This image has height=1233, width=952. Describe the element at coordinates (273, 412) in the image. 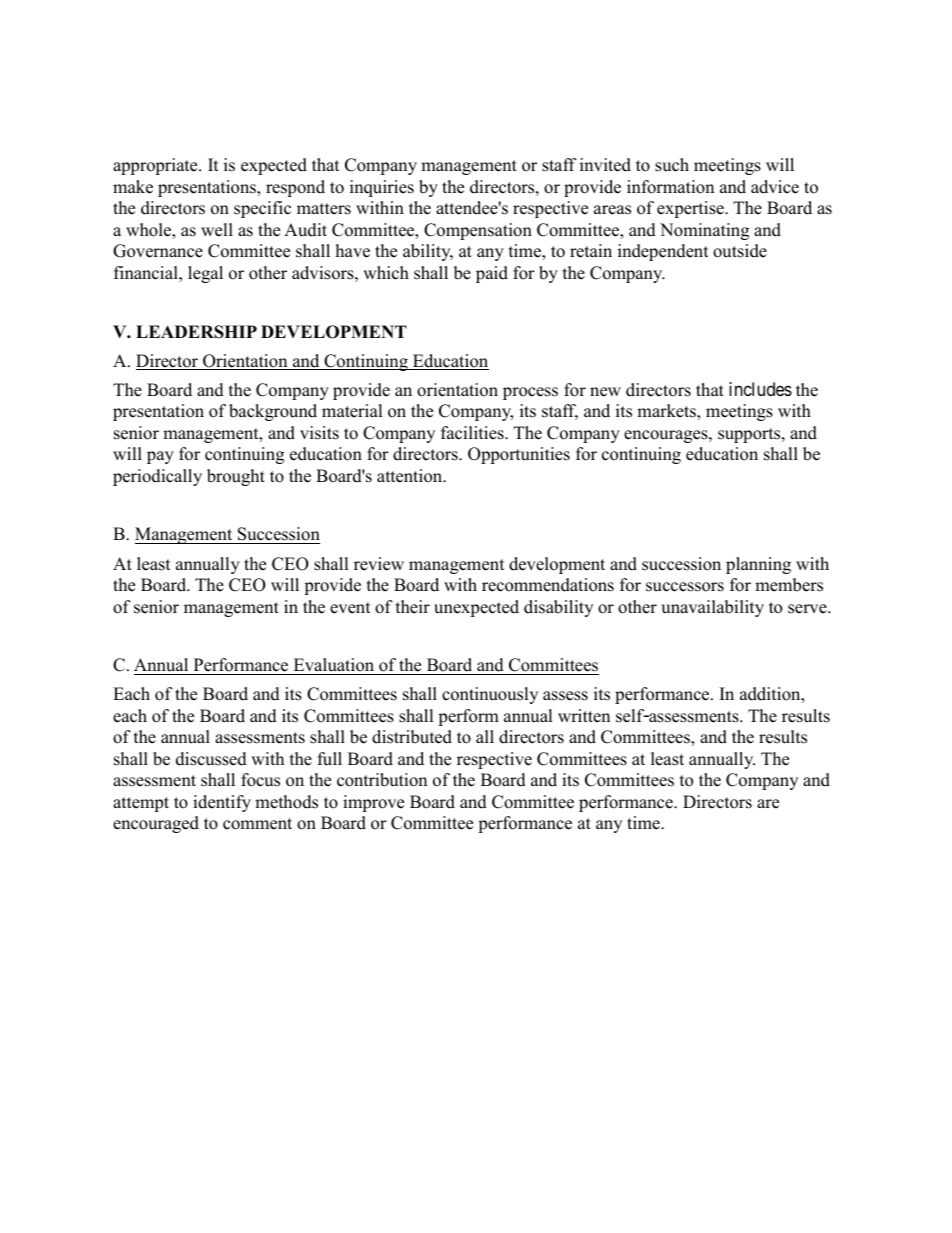

I see `background` at that location.
